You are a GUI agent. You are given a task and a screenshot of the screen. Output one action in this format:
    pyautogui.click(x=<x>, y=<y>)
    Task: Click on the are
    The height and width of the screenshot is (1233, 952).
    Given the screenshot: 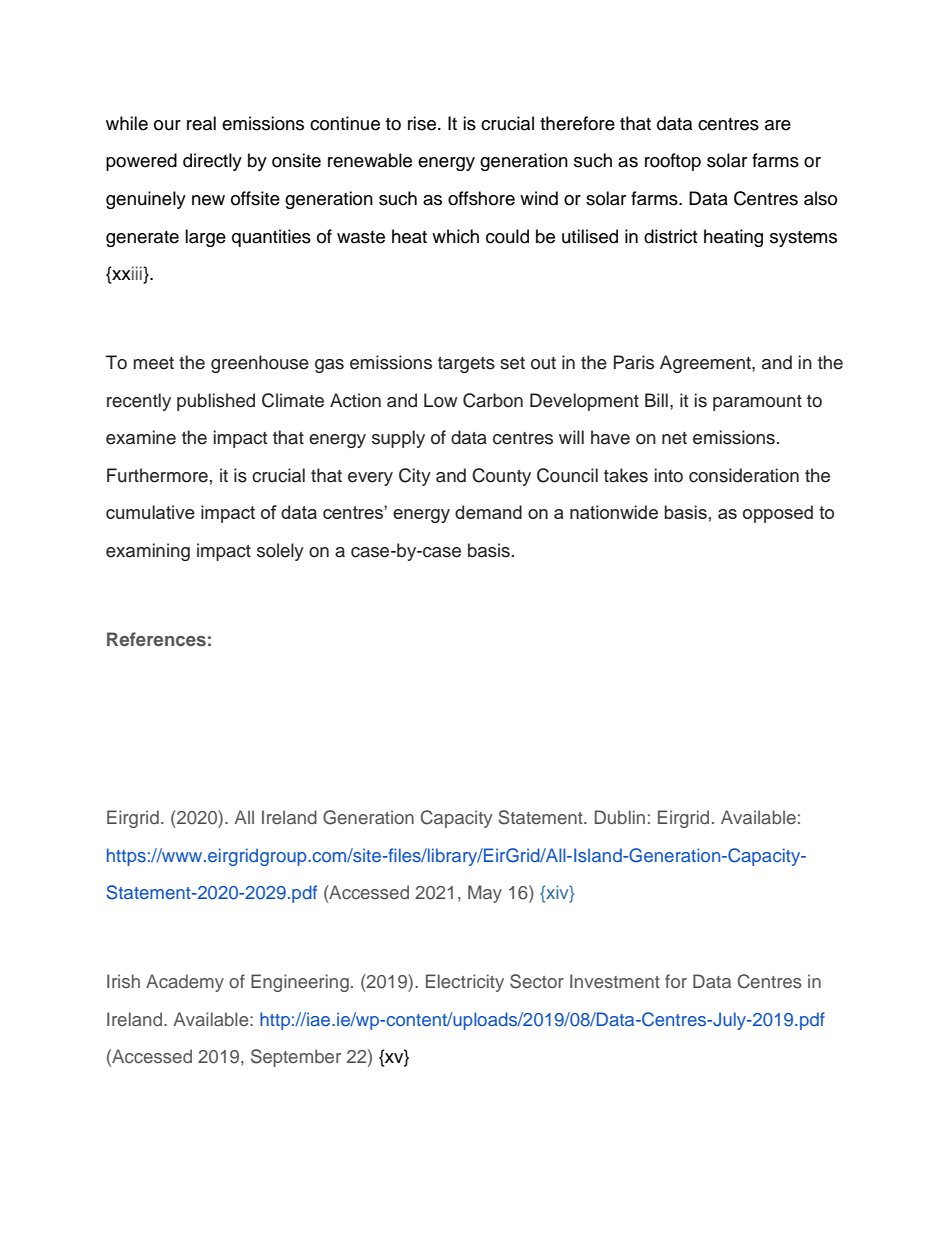 What is the action you would take?
    pyautogui.click(x=778, y=125)
